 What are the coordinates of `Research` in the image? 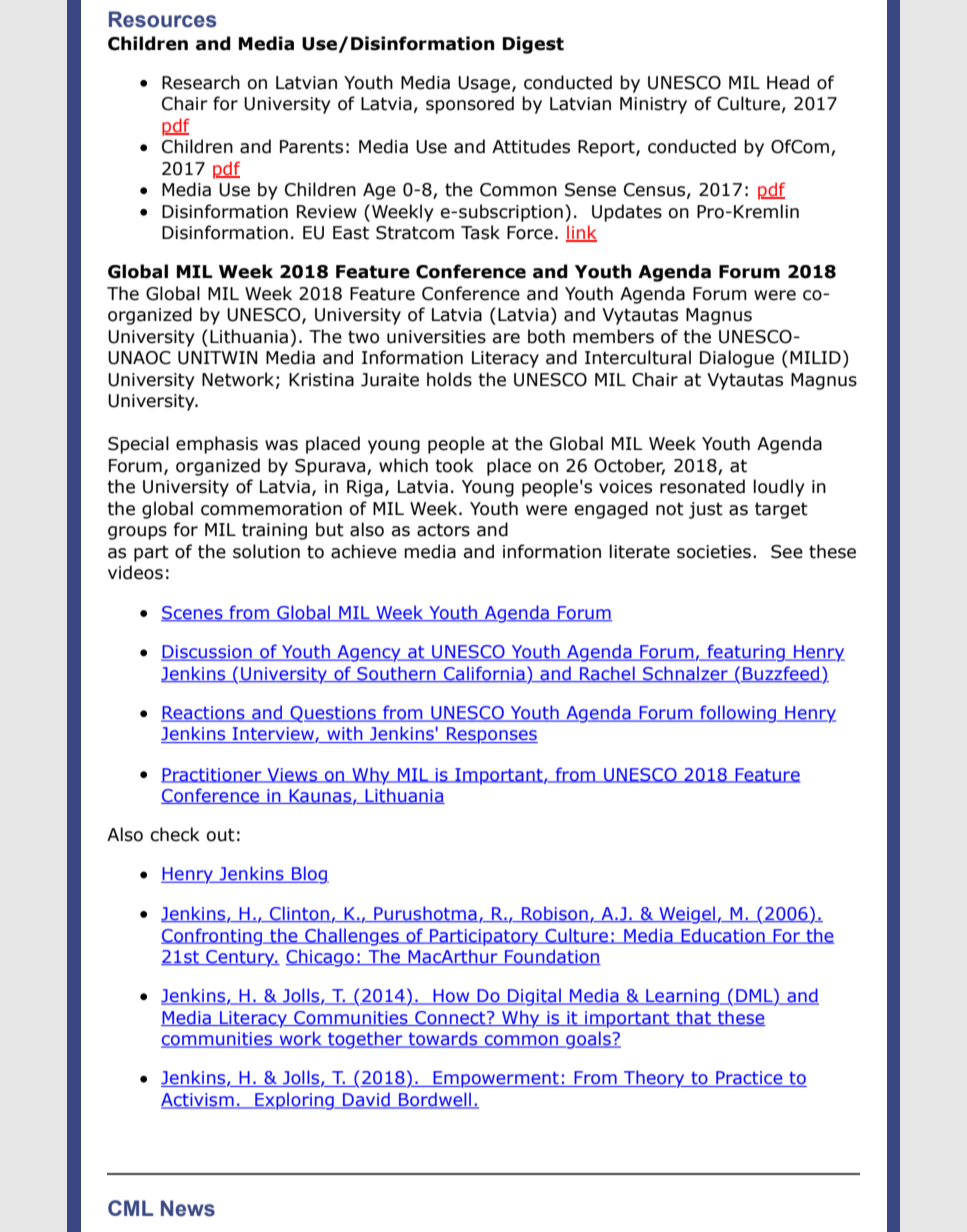 It's located at (201, 82).
